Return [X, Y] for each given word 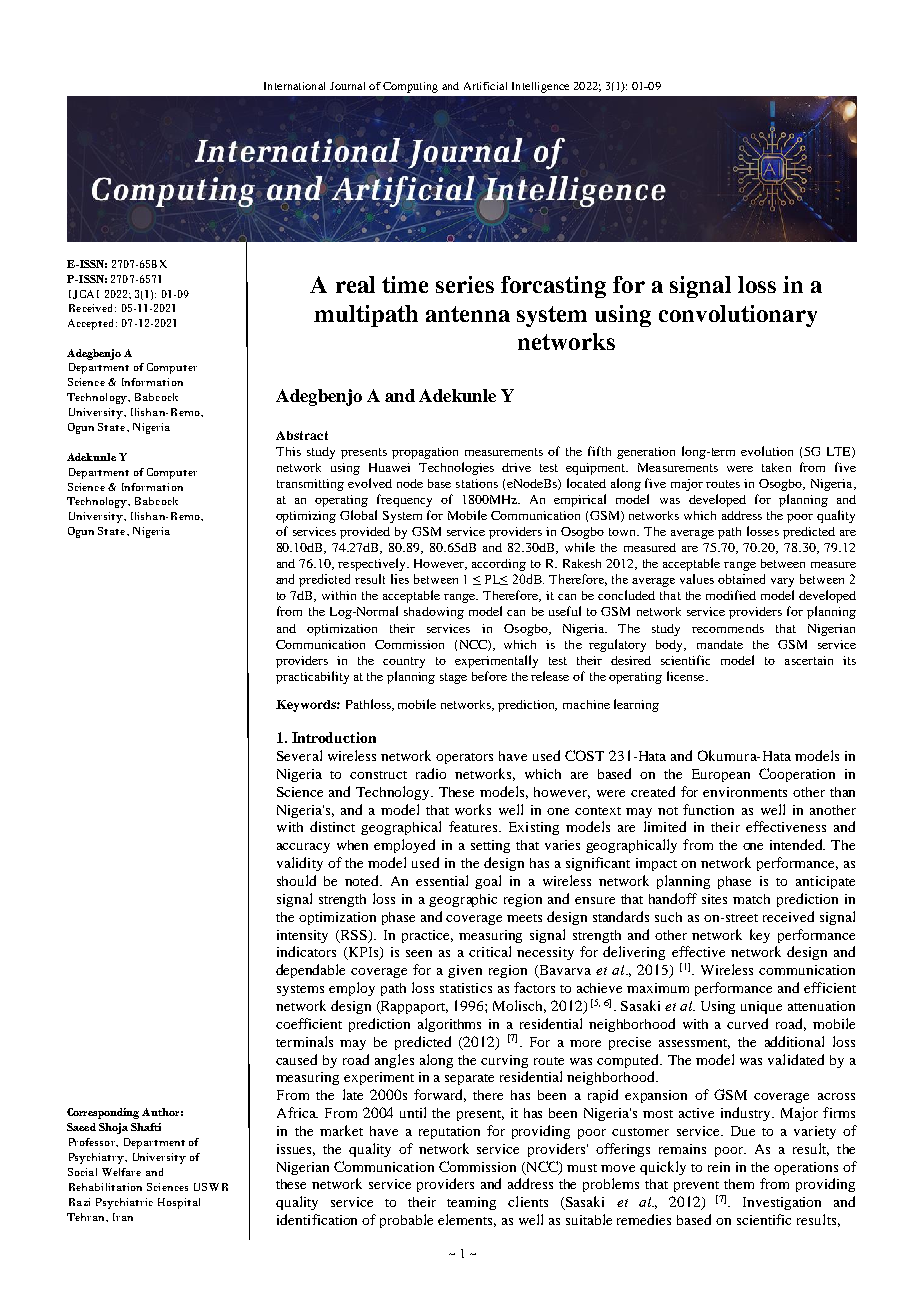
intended [797, 844]
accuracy [303, 848]
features [474, 826]
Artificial [485, 86]
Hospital [179, 1203]
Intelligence [540, 87]
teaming [471, 1203]
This [288, 451]
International [294, 86]
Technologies [456, 468]
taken [776, 467]
